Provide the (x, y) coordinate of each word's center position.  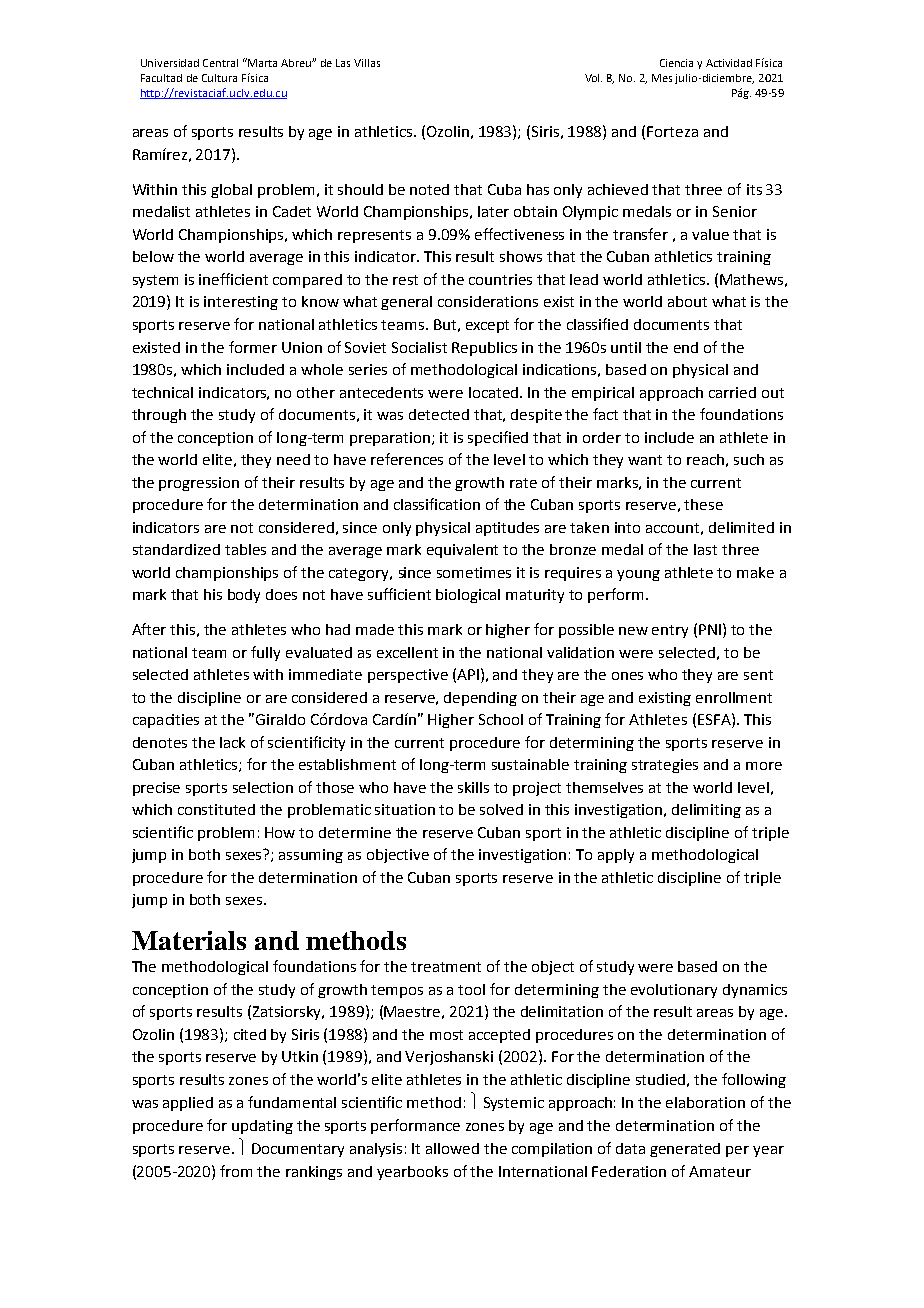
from (236, 1171)
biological (468, 596)
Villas (367, 63)
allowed (452, 1148)
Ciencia (676, 63)
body (244, 596)
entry (670, 631)
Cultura (219, 78)
